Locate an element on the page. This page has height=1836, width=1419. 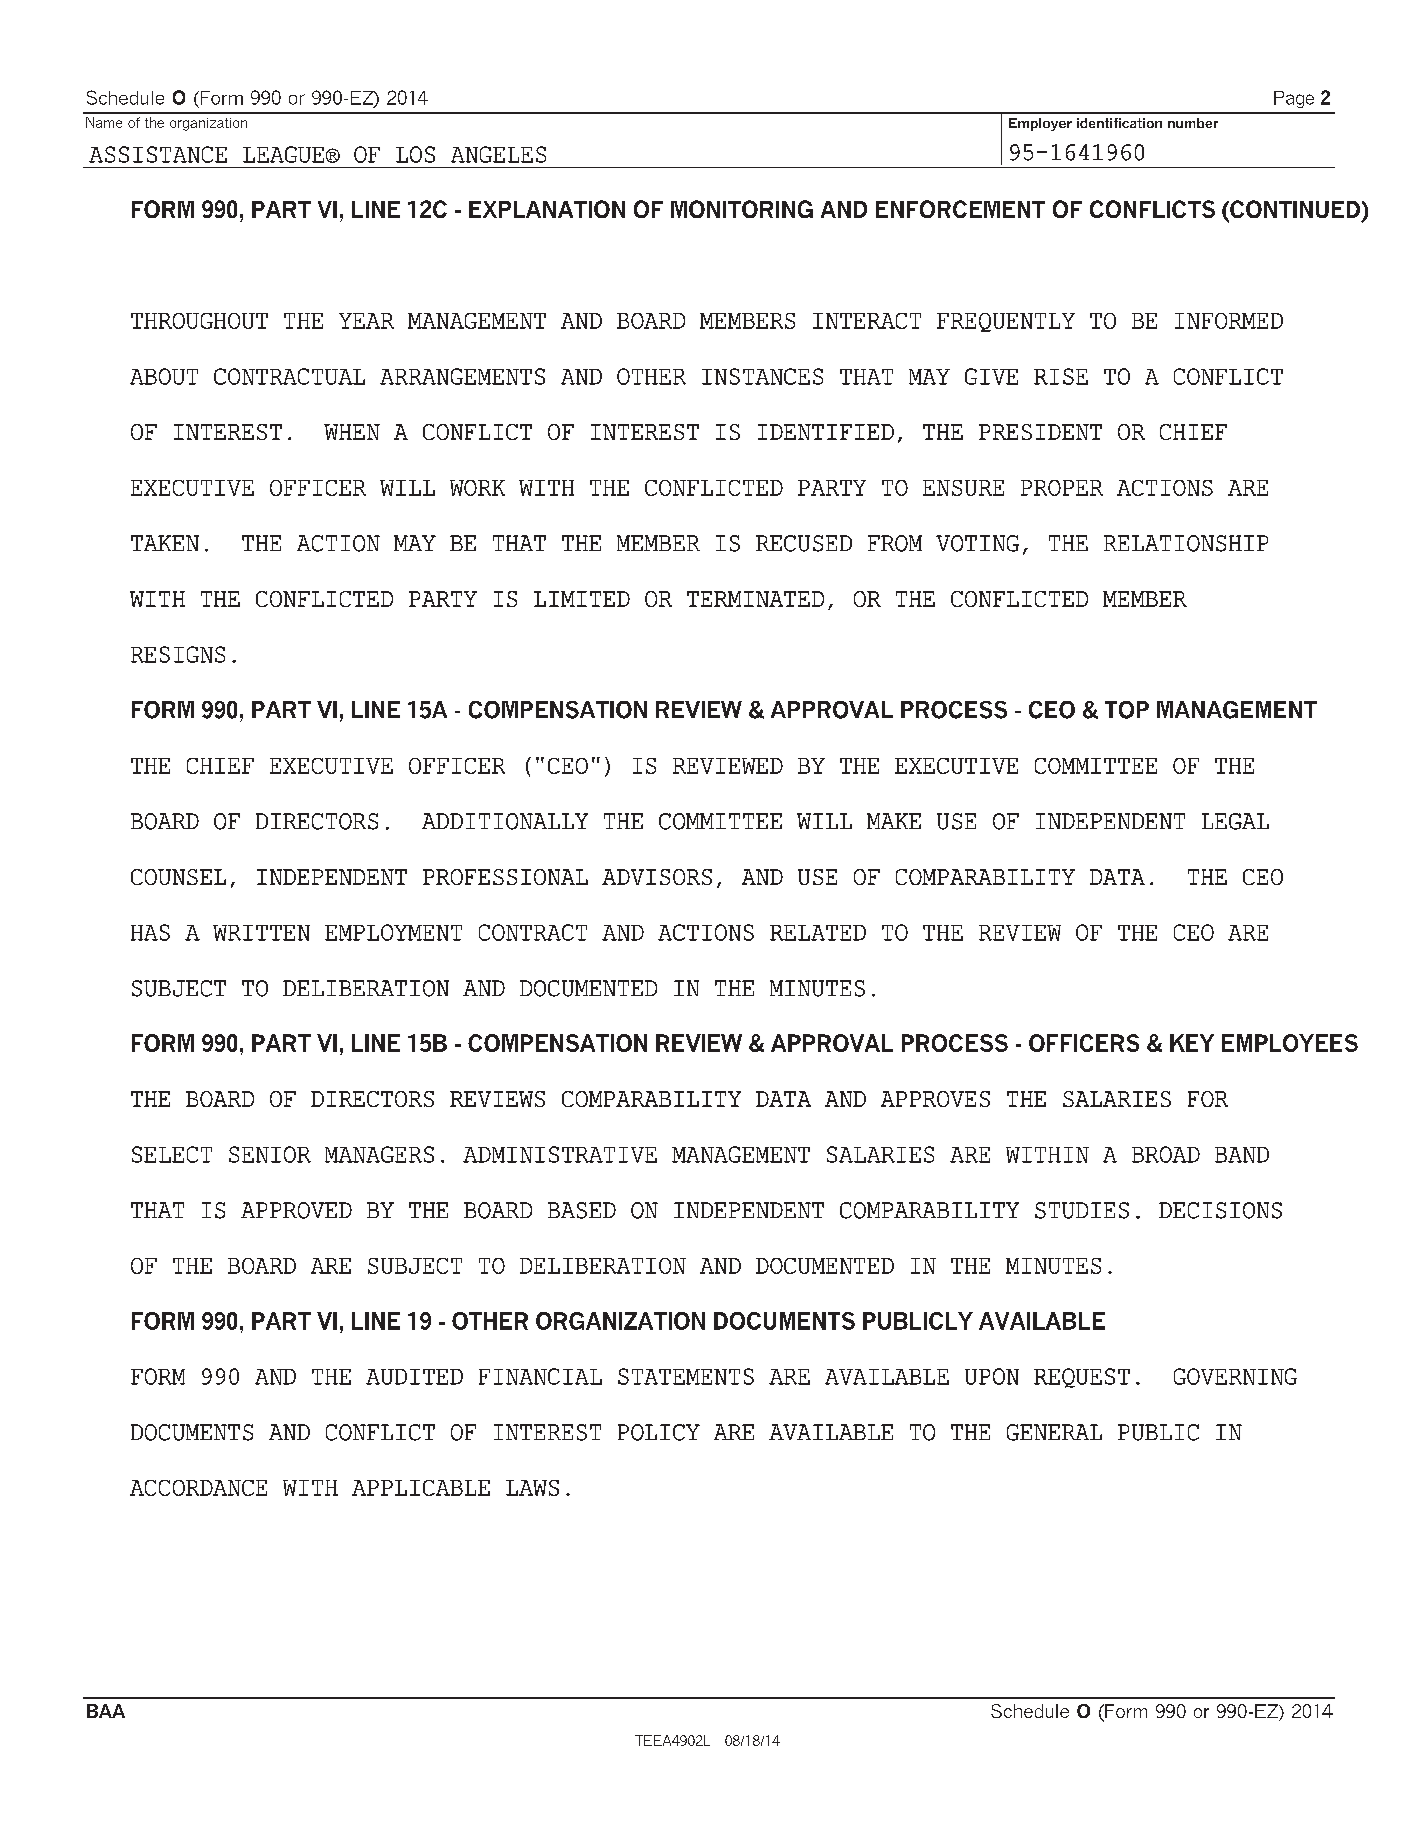
BAA is located at coordinates (106, 1711).
